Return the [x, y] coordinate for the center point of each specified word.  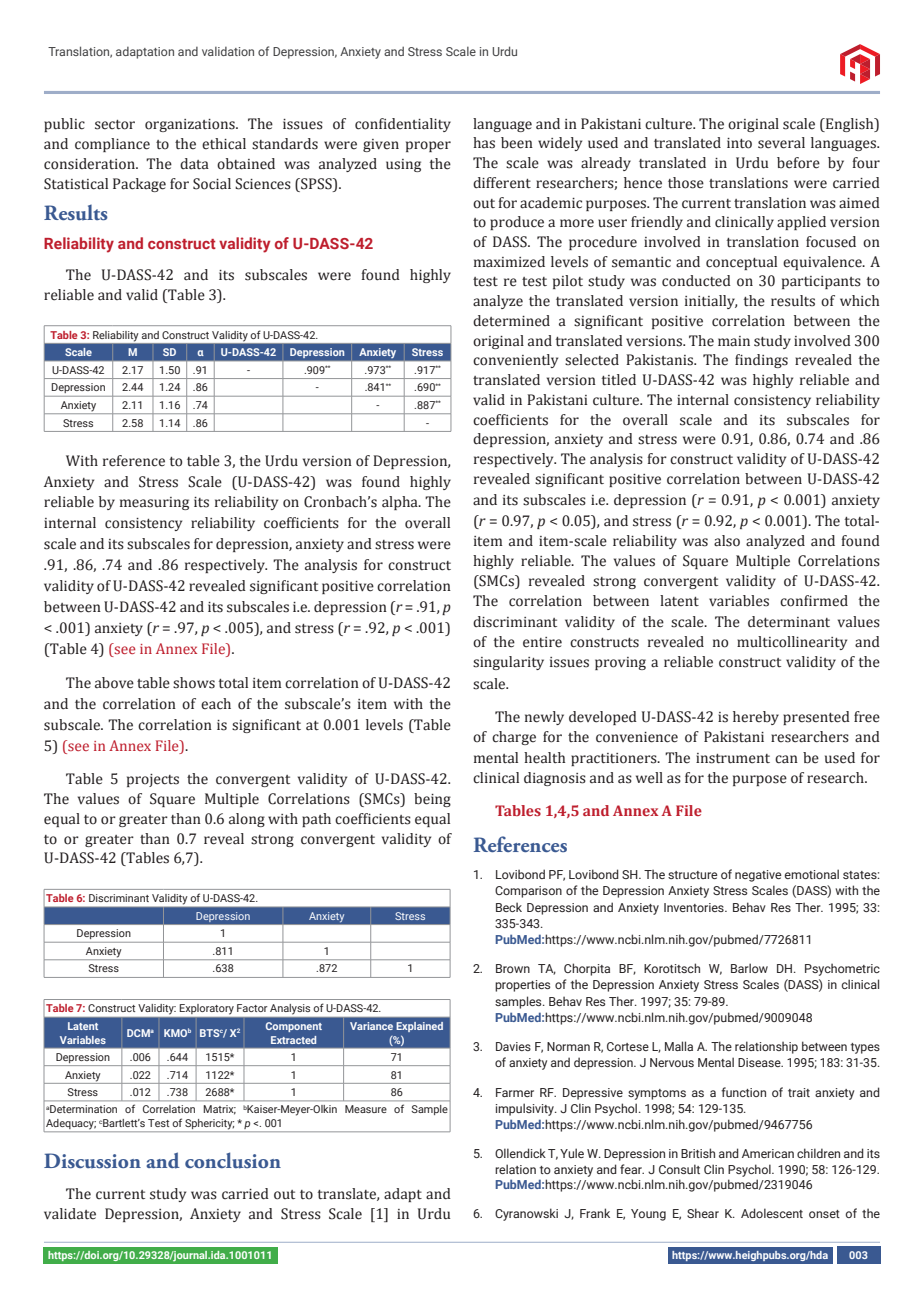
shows [194, 683]
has [484, 143]
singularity [508, 663]
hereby [756, 718]
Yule [572, 1153]
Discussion [92, 1161]
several [781, 143]
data [194, 164]
